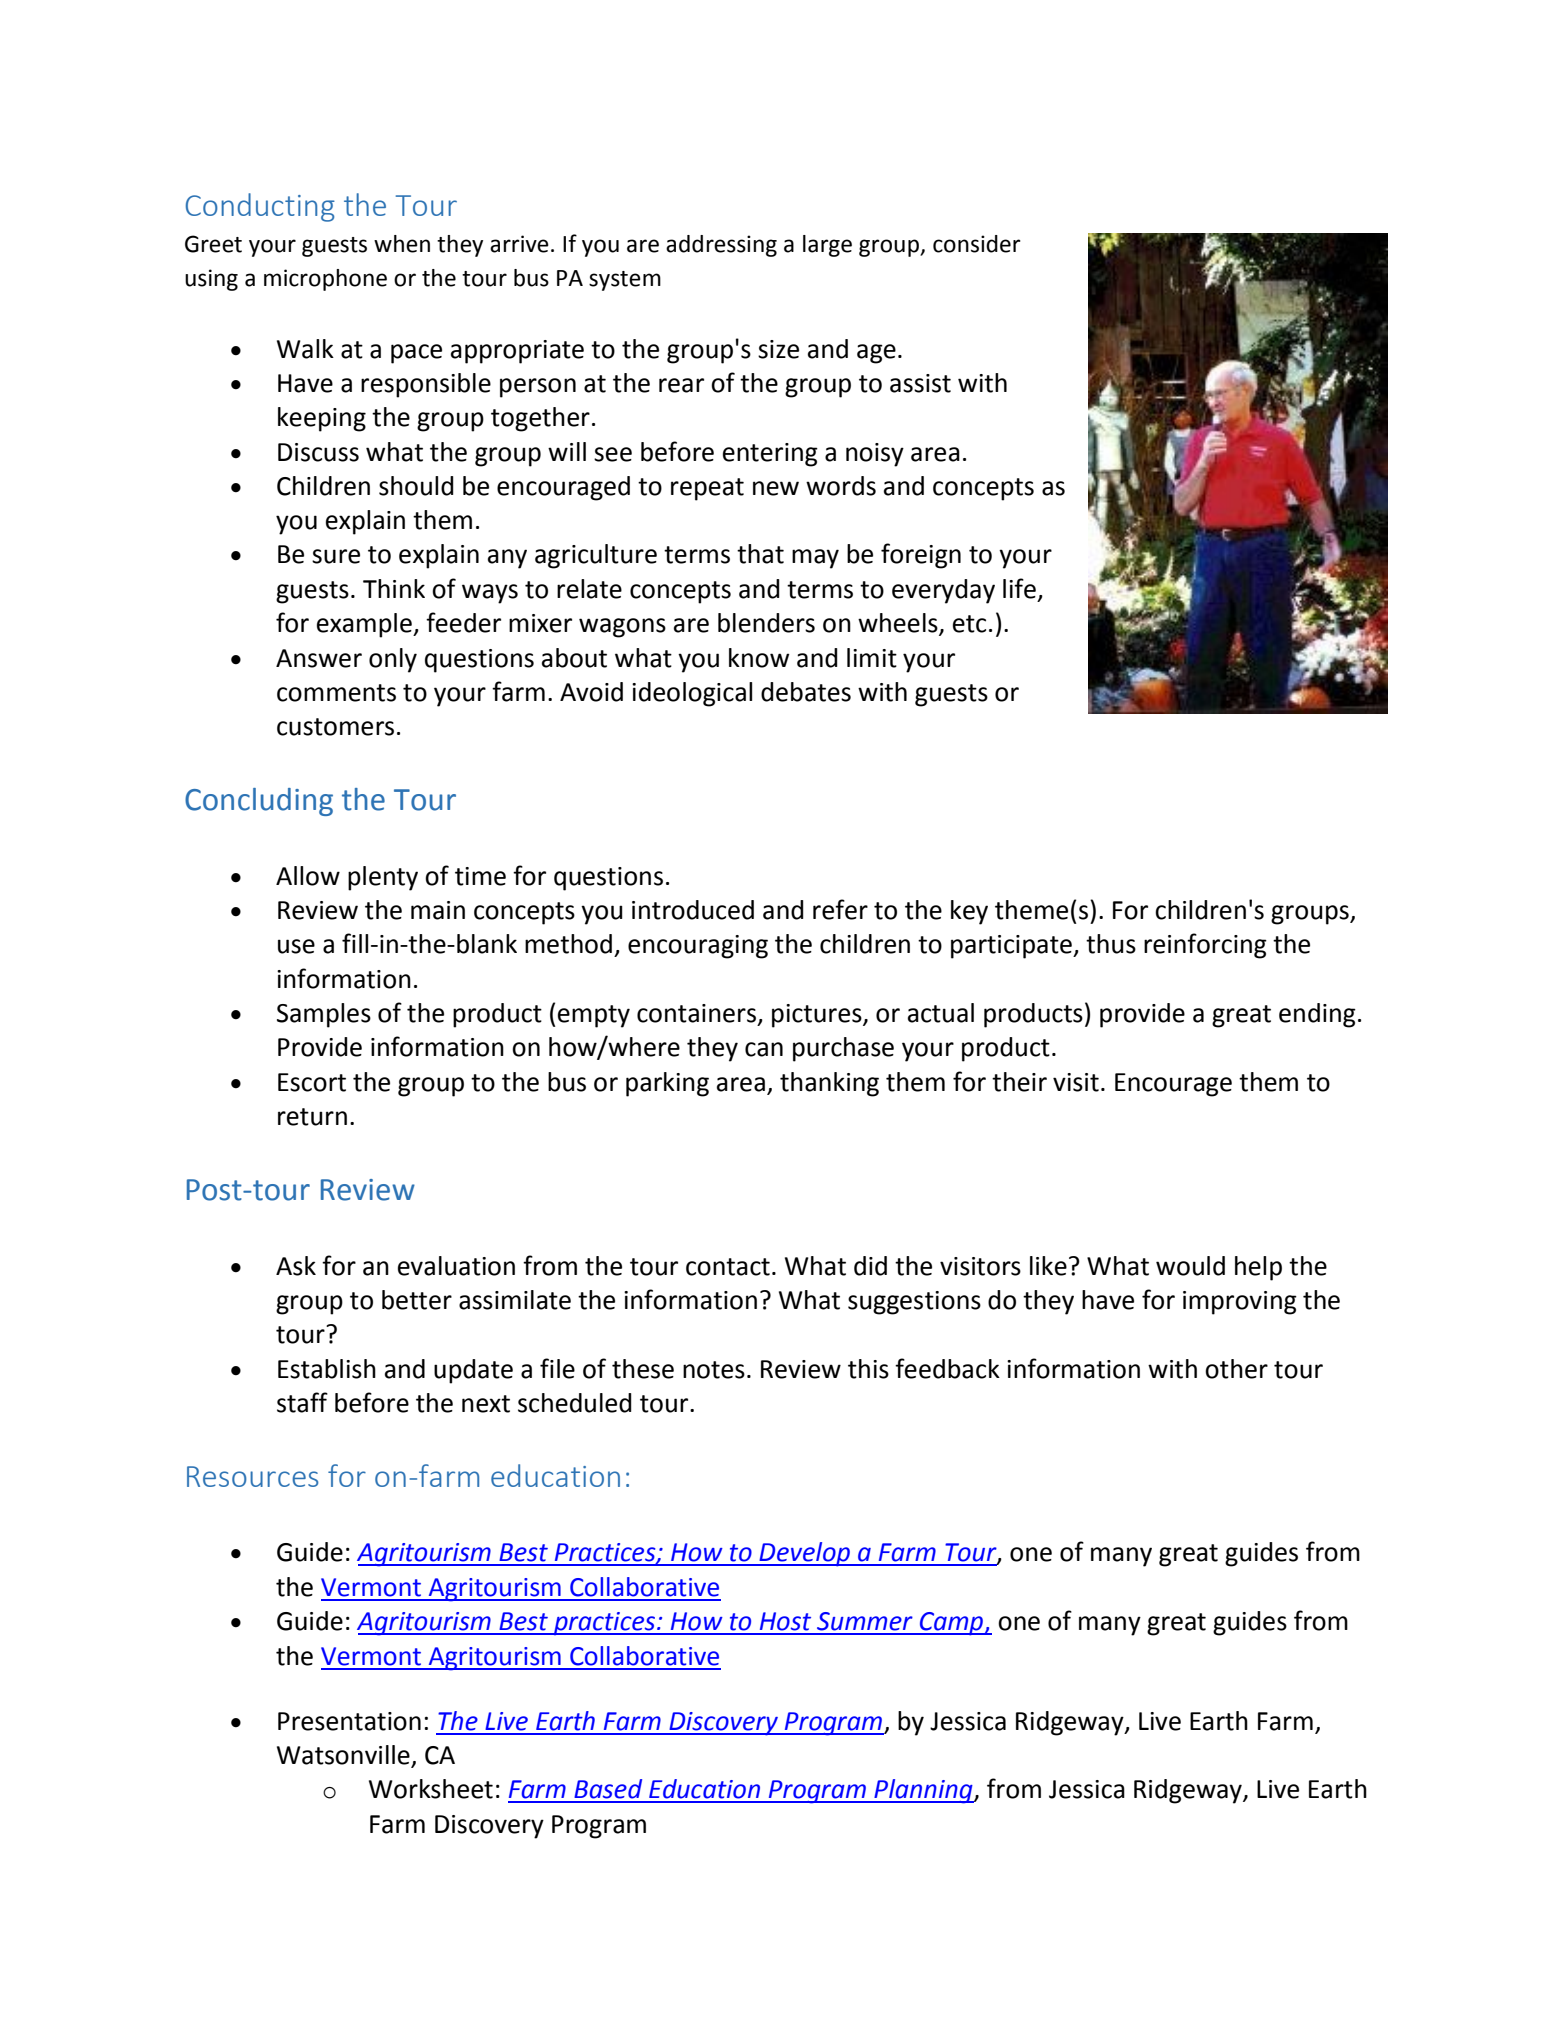 The height and width of the screenshot is (2024, 1564). What do you see at coordinates (977, 244) in the screenshot?
I see `consider` at bounding box center [977, 244].
